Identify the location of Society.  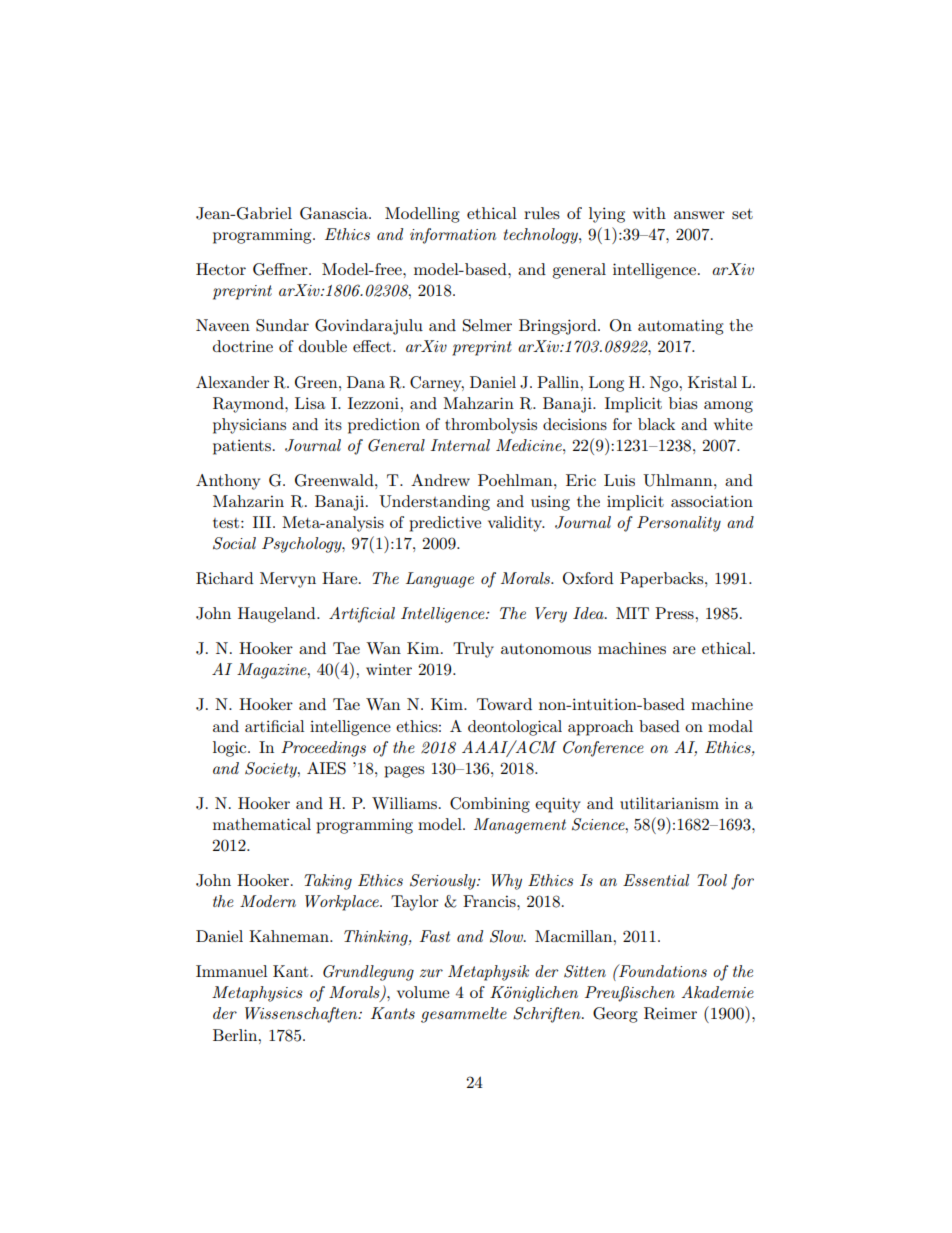
(272, 770).
